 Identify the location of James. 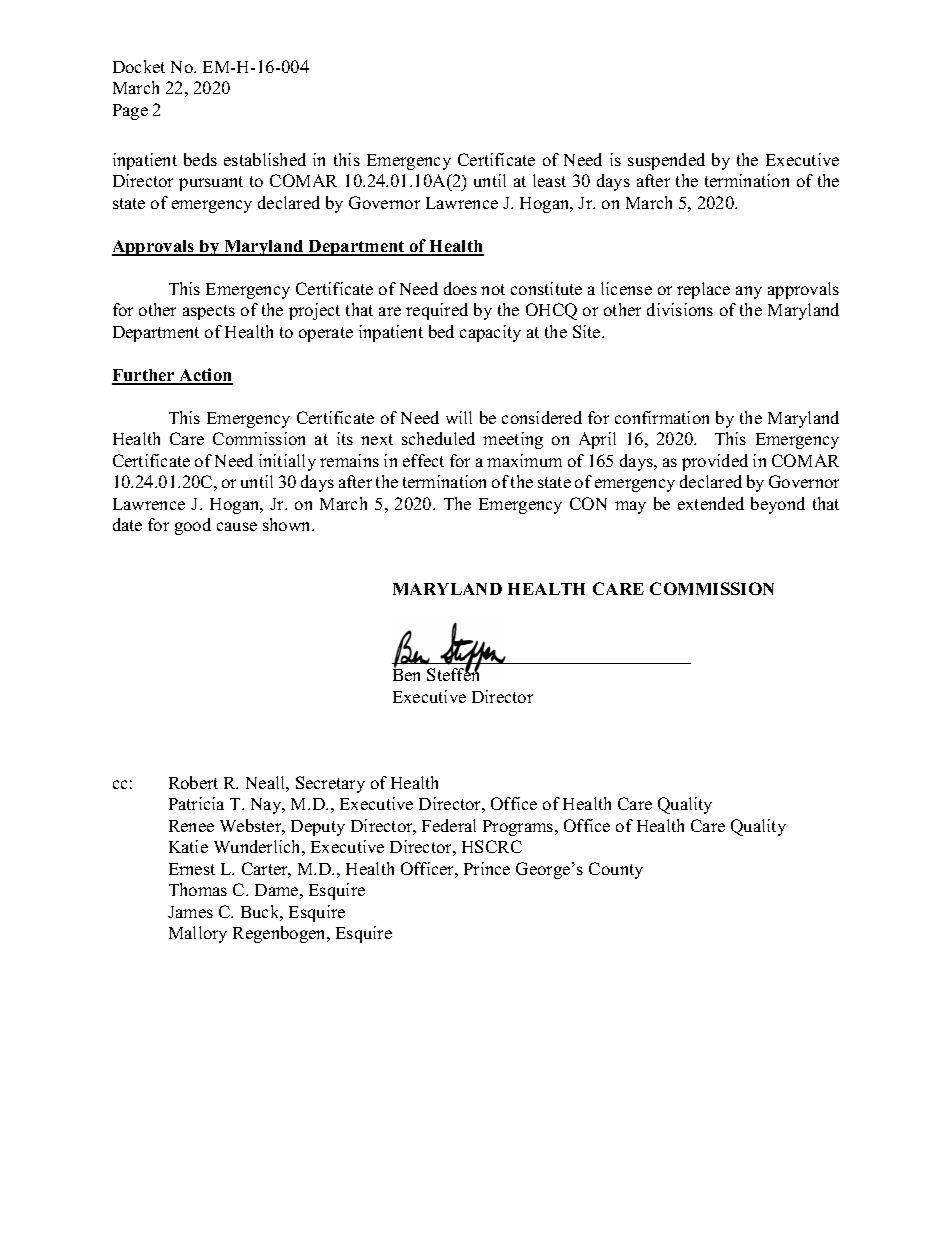
(190, 912).
